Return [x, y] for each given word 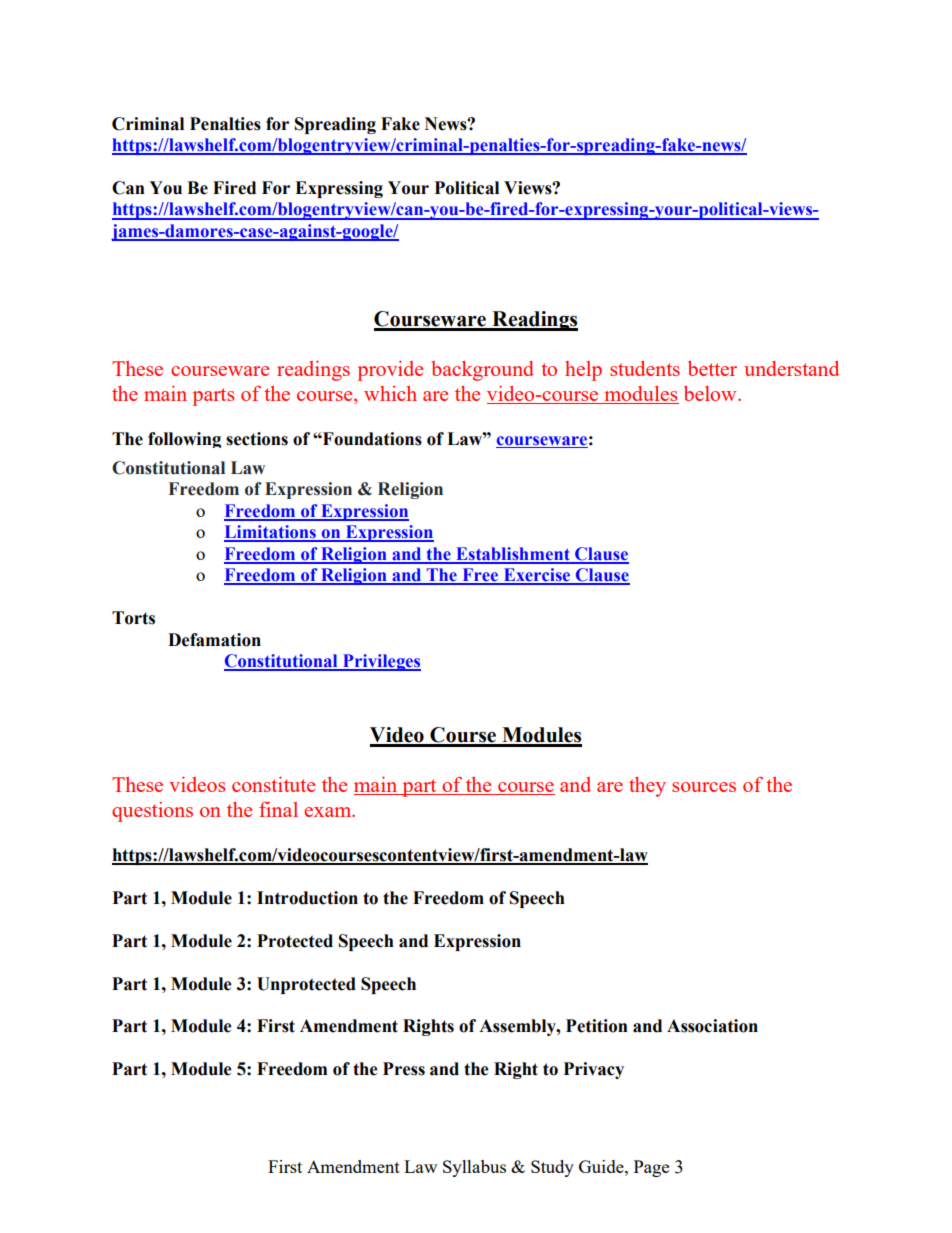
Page [651, 1168]
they [647, 787]
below [711, 393]
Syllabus [474, 1168]
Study [552, 1168]
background [482, 371]
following [184, 440]
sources [704, 787]
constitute [273, 784]
